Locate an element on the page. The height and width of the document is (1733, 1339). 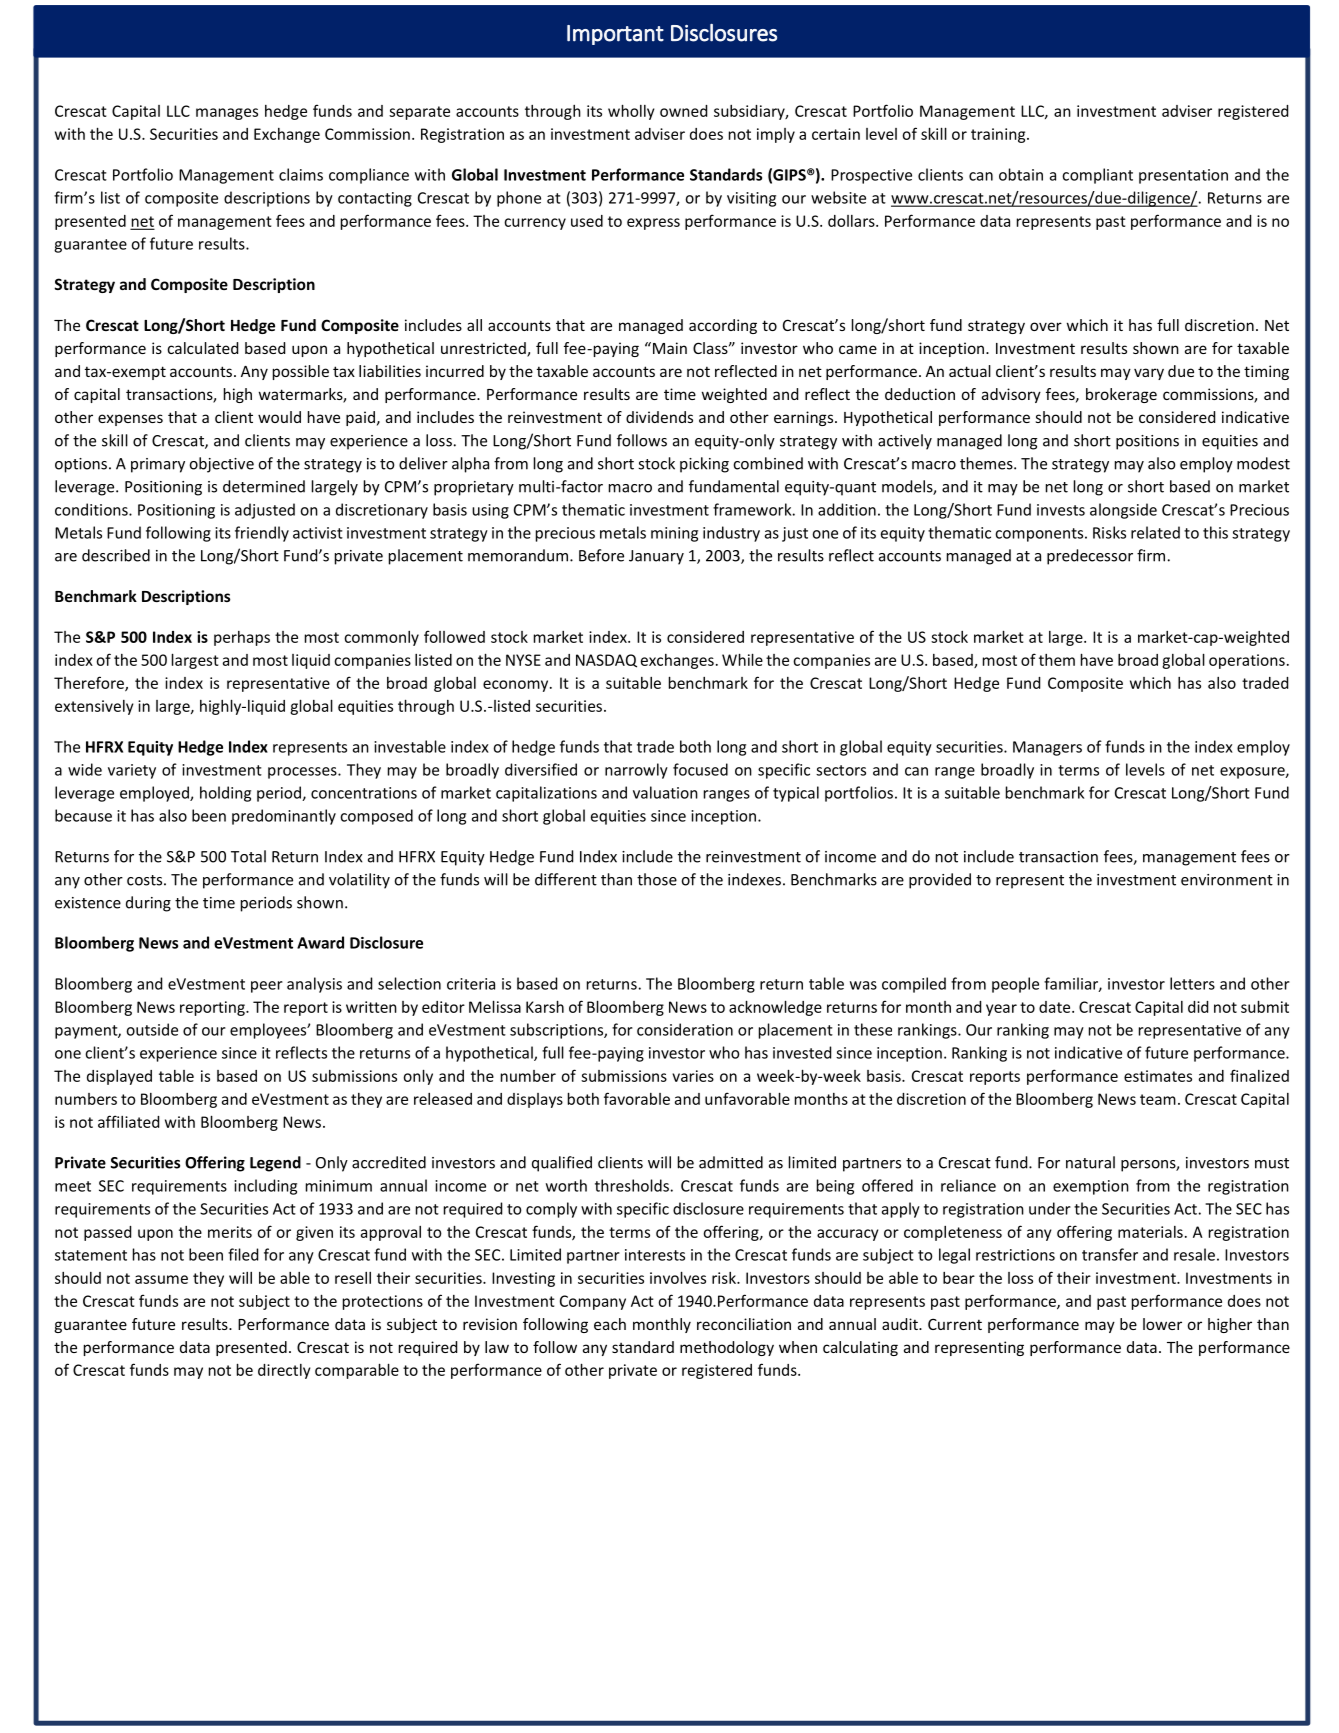
determined is located at coordinates (264, 486).
